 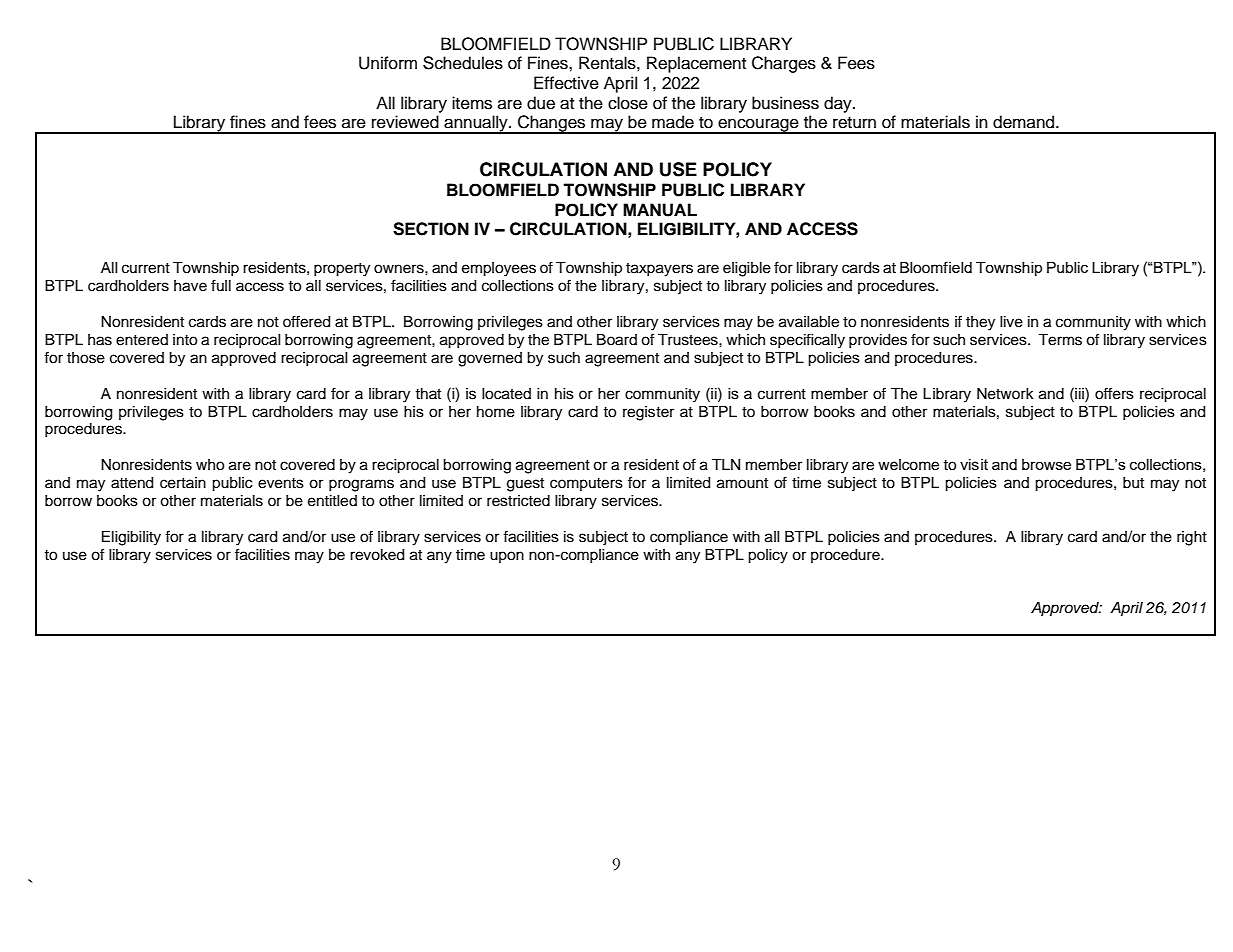 I want to click on eligible, so click(x=747, y=269).
